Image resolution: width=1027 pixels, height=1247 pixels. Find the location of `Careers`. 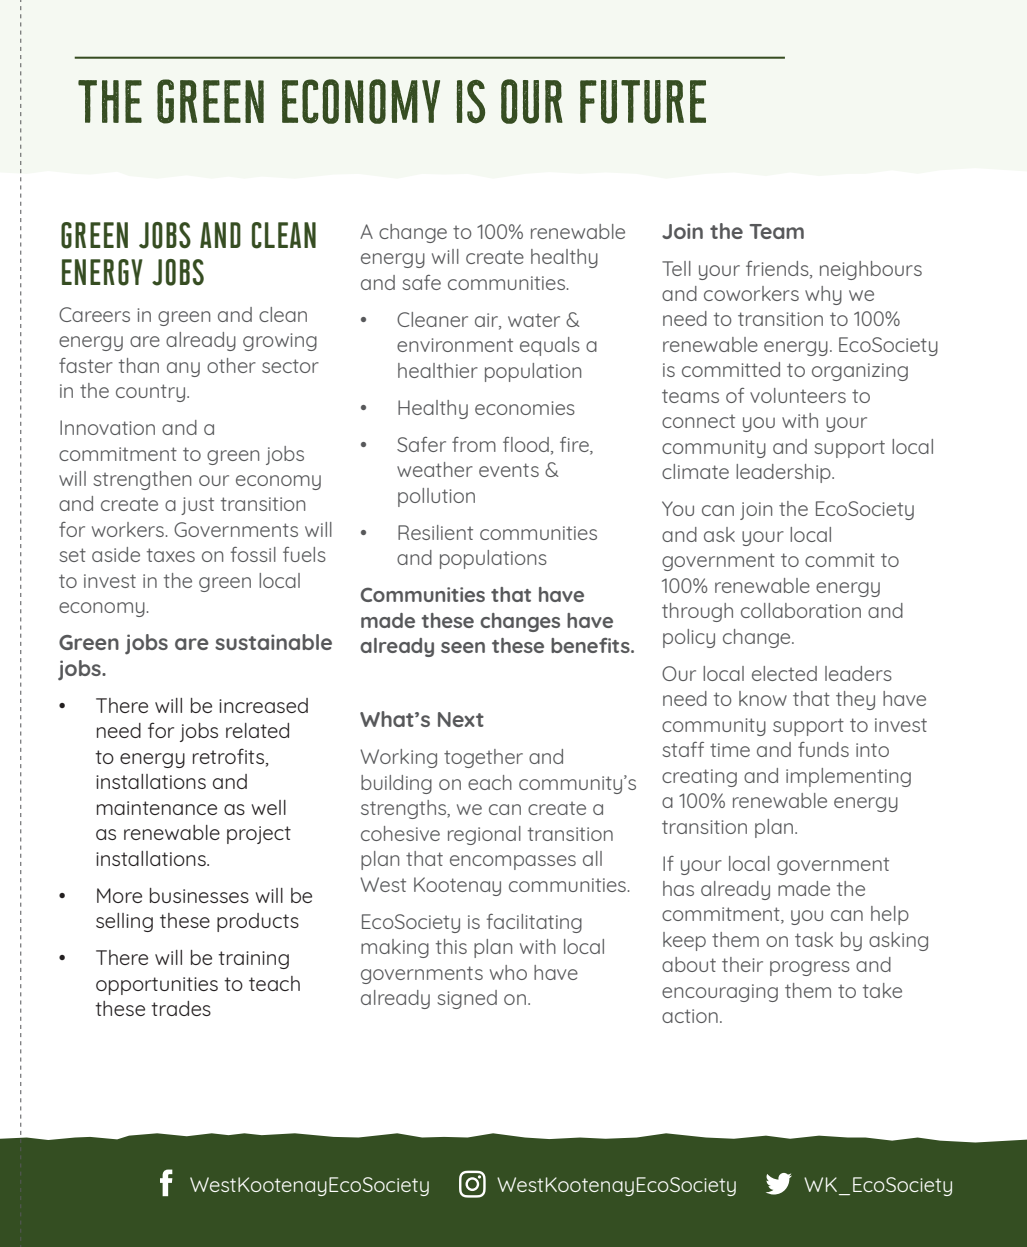

Careers is located at coordinates (94, 314).
